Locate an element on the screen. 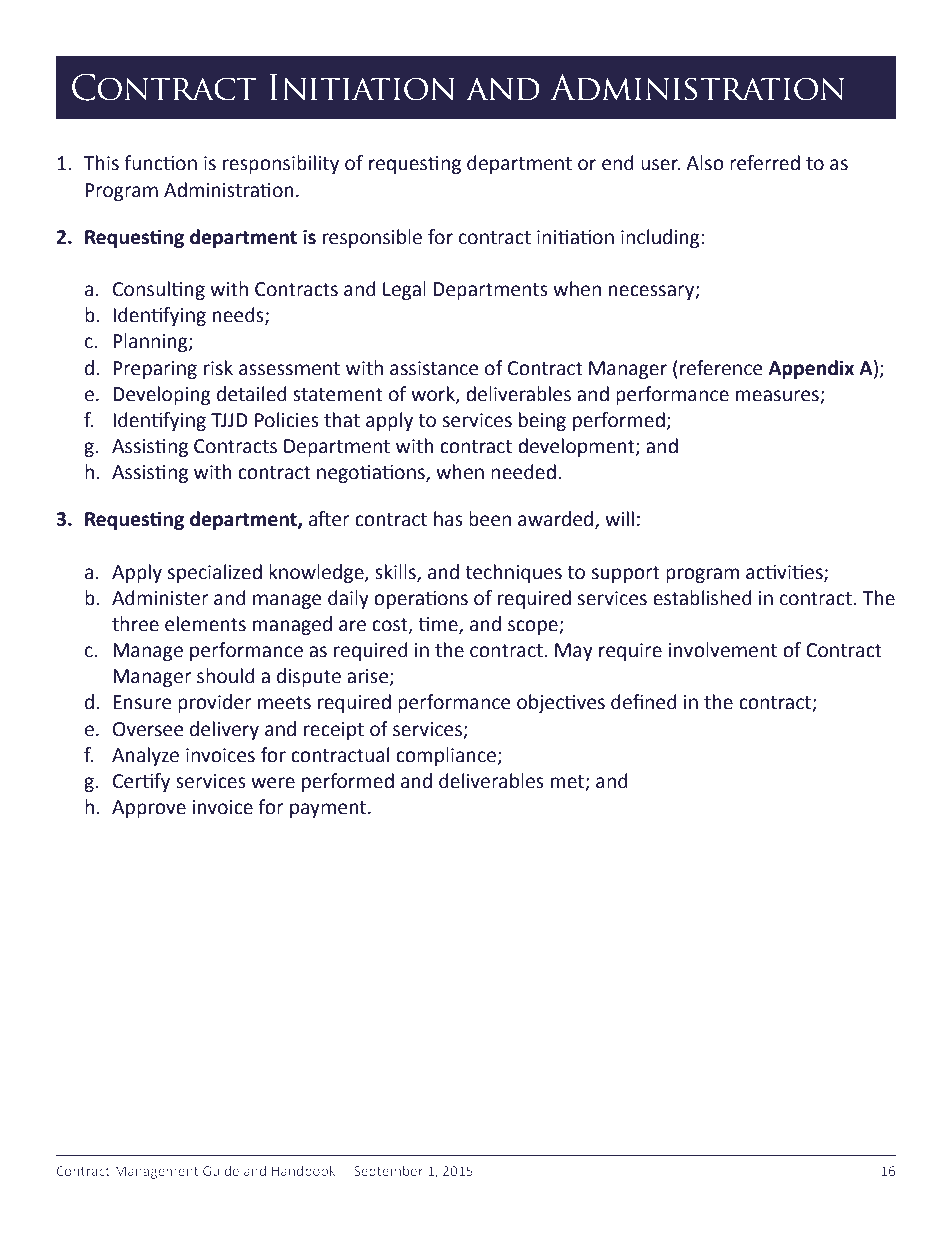  Also is located at coordinates (705, 163).
